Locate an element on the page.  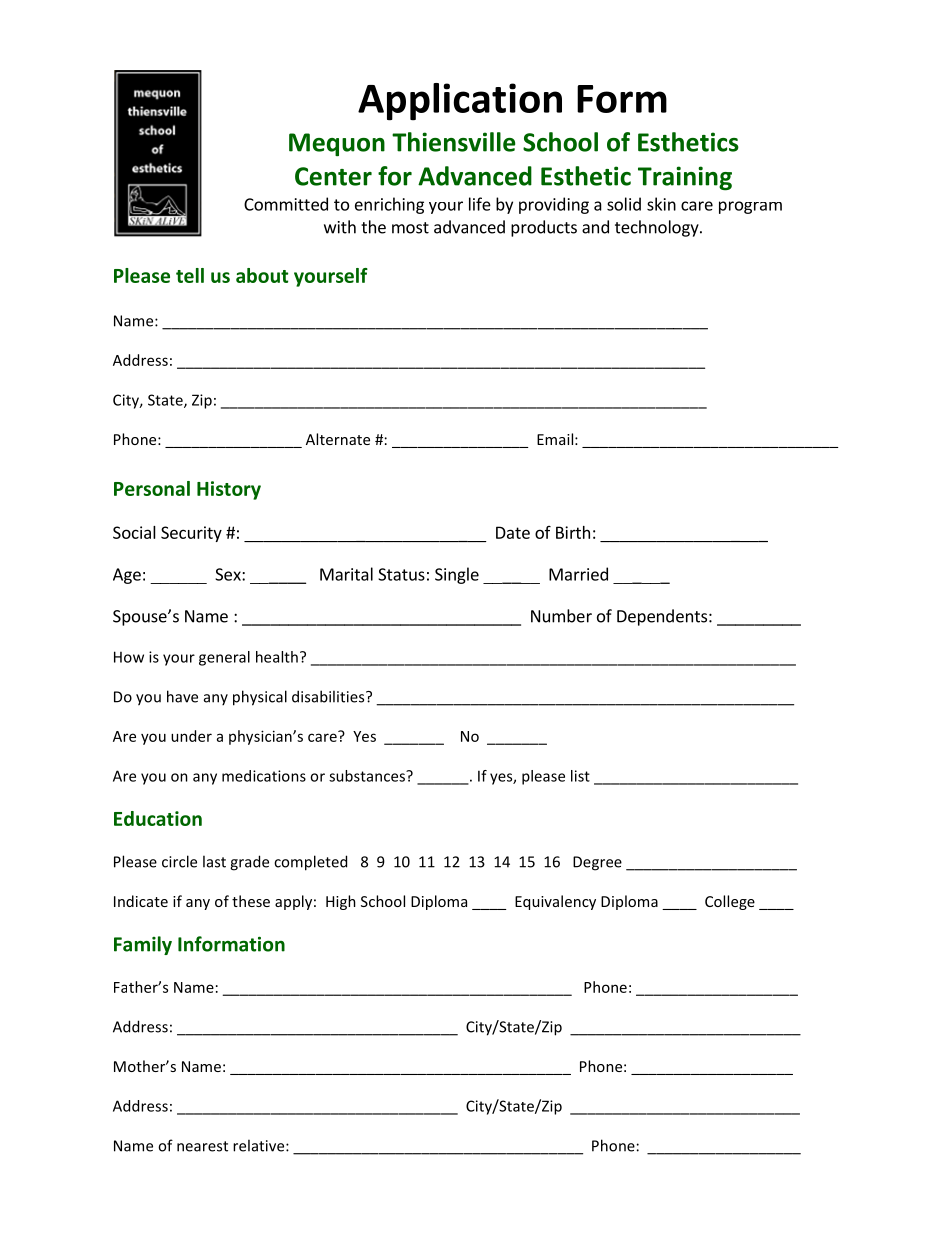
History is located at coordinates (229, 490).
